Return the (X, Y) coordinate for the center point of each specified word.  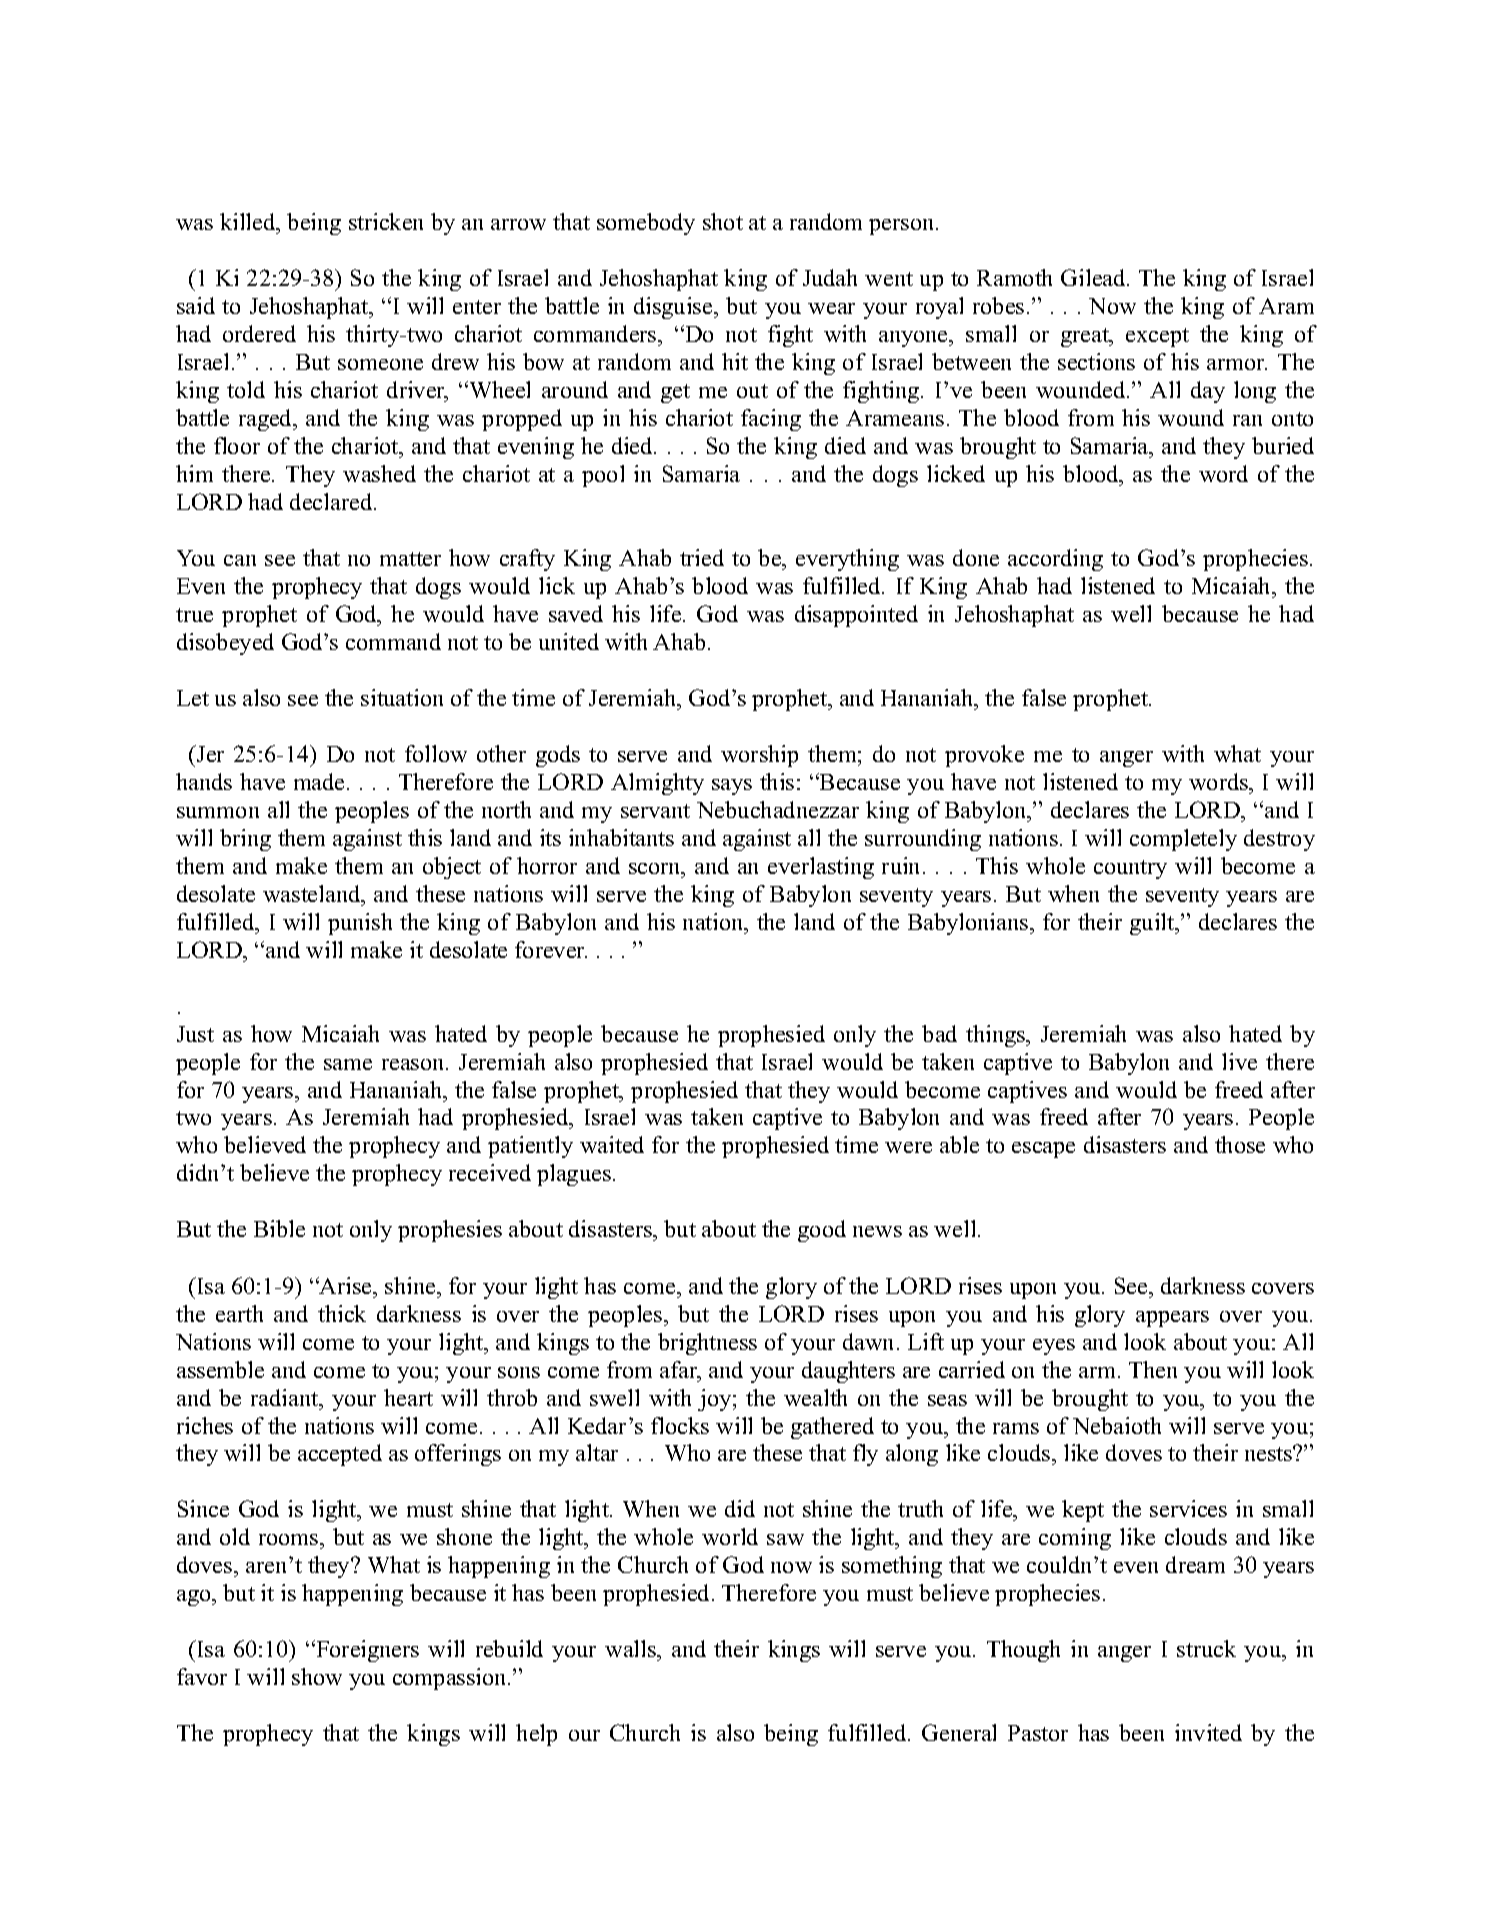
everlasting (821, 868)
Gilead (1094, 277)
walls (632, 1650)
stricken (386, 221)
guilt (1153, 924)
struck (1206, 1648)
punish (360, 924)
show (317, 1676)
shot (723, 221)
